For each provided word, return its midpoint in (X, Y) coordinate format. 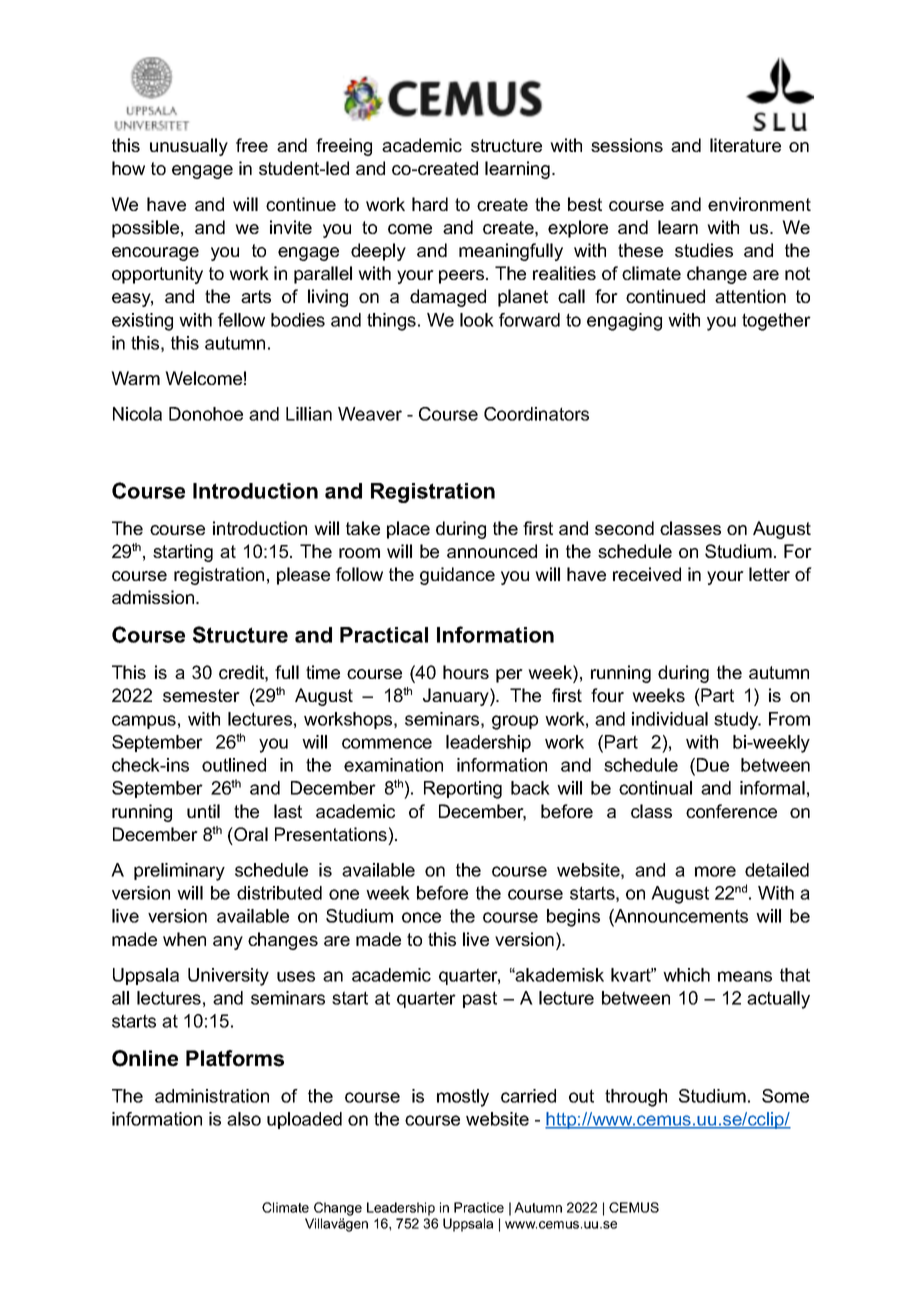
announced (492, 551)
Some (785, 1096)
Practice (479, 1207)
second (624, 528)
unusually (189, 147)
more (715, 871)
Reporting (463, 790)
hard (430, 204)
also (244, 1119)
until (203, 811)
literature (745, 145)
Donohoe (206, 414)
